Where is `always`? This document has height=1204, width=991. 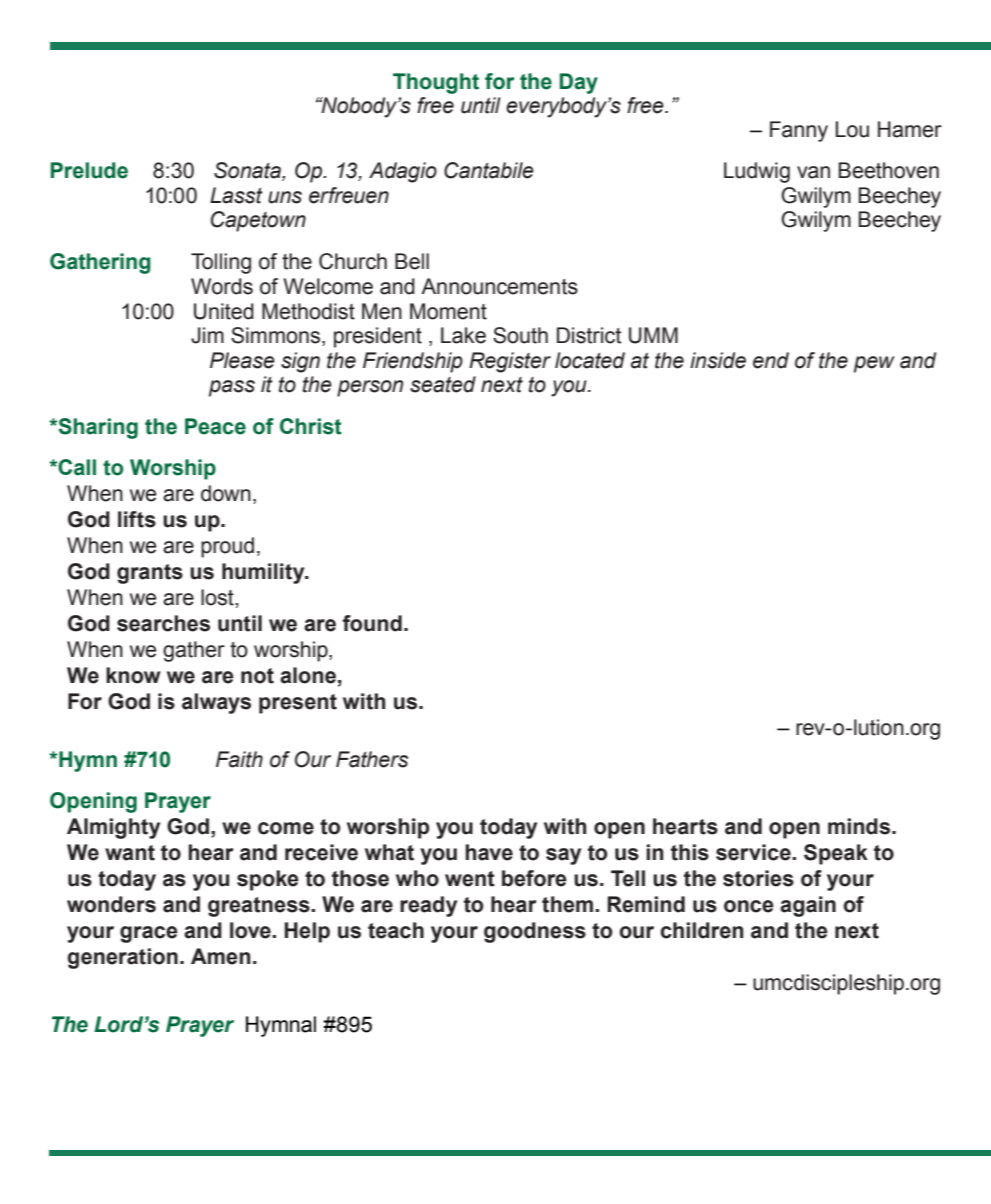
always is located at coordinates (216, 703).
